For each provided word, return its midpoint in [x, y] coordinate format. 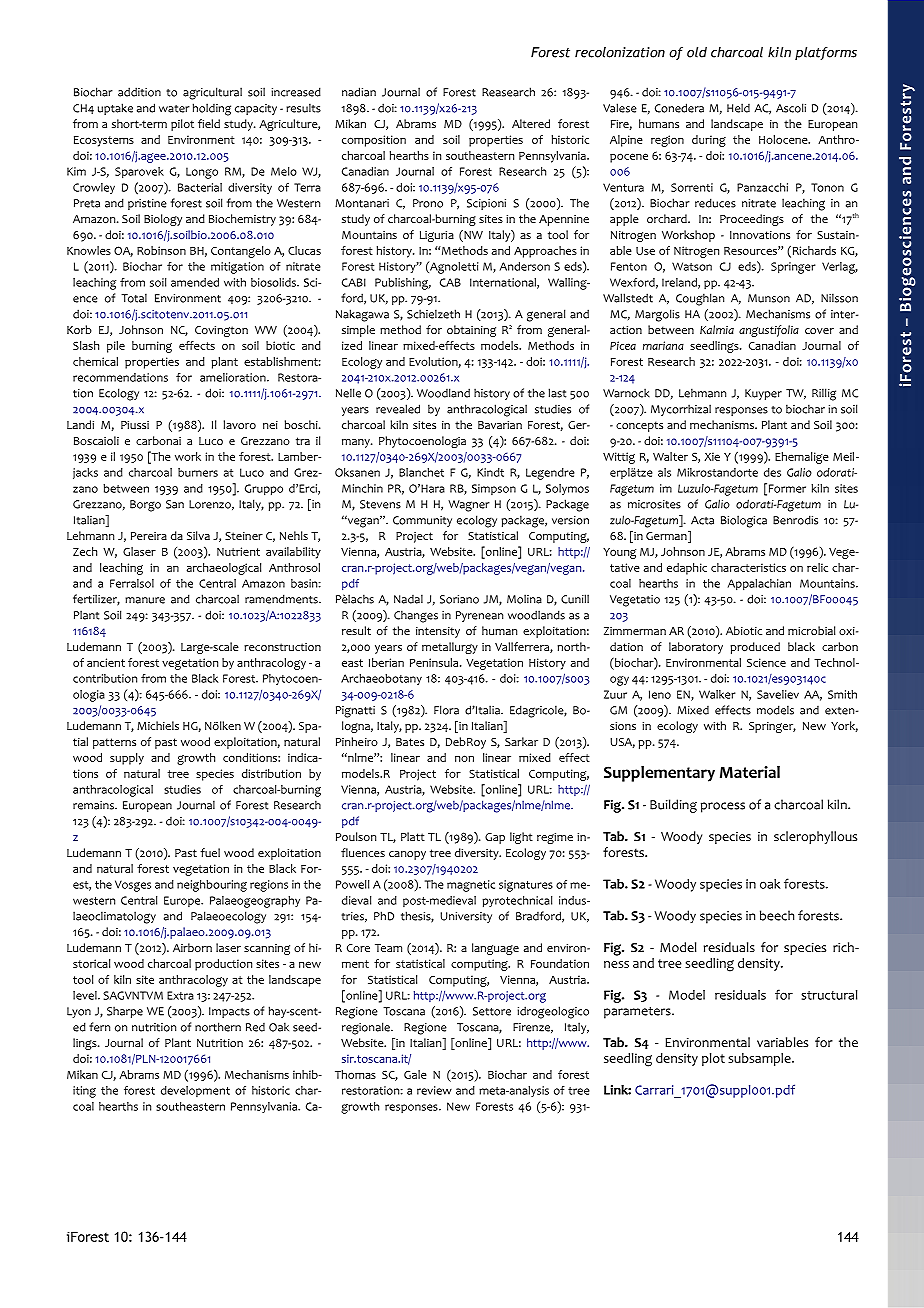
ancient [106, 662]
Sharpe [125, 1012]
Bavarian [500, 425]
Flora [446, 710]
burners [198, 472]
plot [713, 1059]
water [174, 109]
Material [750, 772]
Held [738, 108]
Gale [415, 1074]
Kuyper [763, 394]
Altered [531, 123]
